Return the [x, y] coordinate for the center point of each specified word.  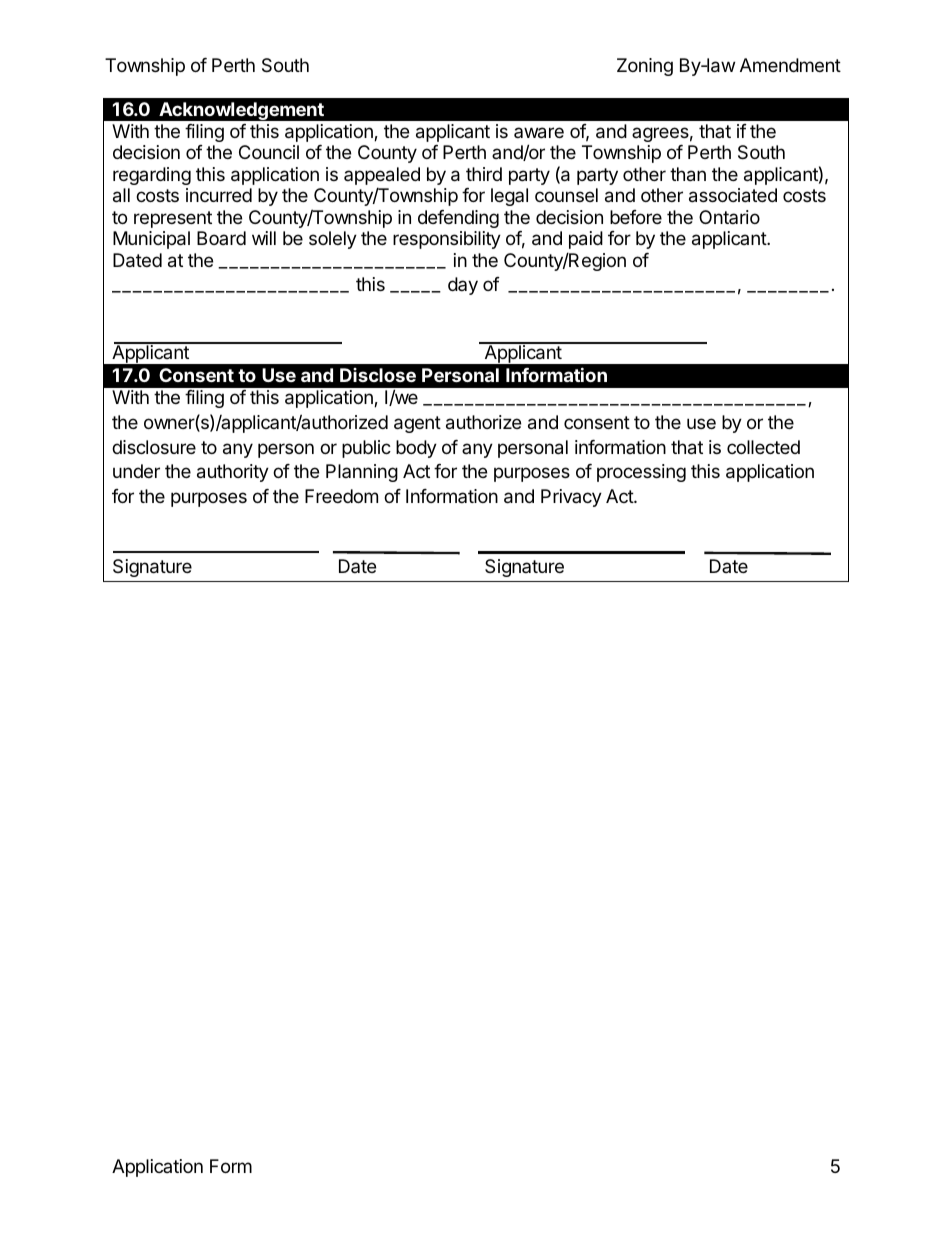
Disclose [378, 375]
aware [539, 133]
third [484, 174]
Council [269, 152]
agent [417, 424]
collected [763, 447]
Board [221, 238]
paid [586, 240]
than [688, 174]
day [463, 286]
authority [233, 473]
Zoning [645, 67]
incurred [219, 195]
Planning [362, 473]
